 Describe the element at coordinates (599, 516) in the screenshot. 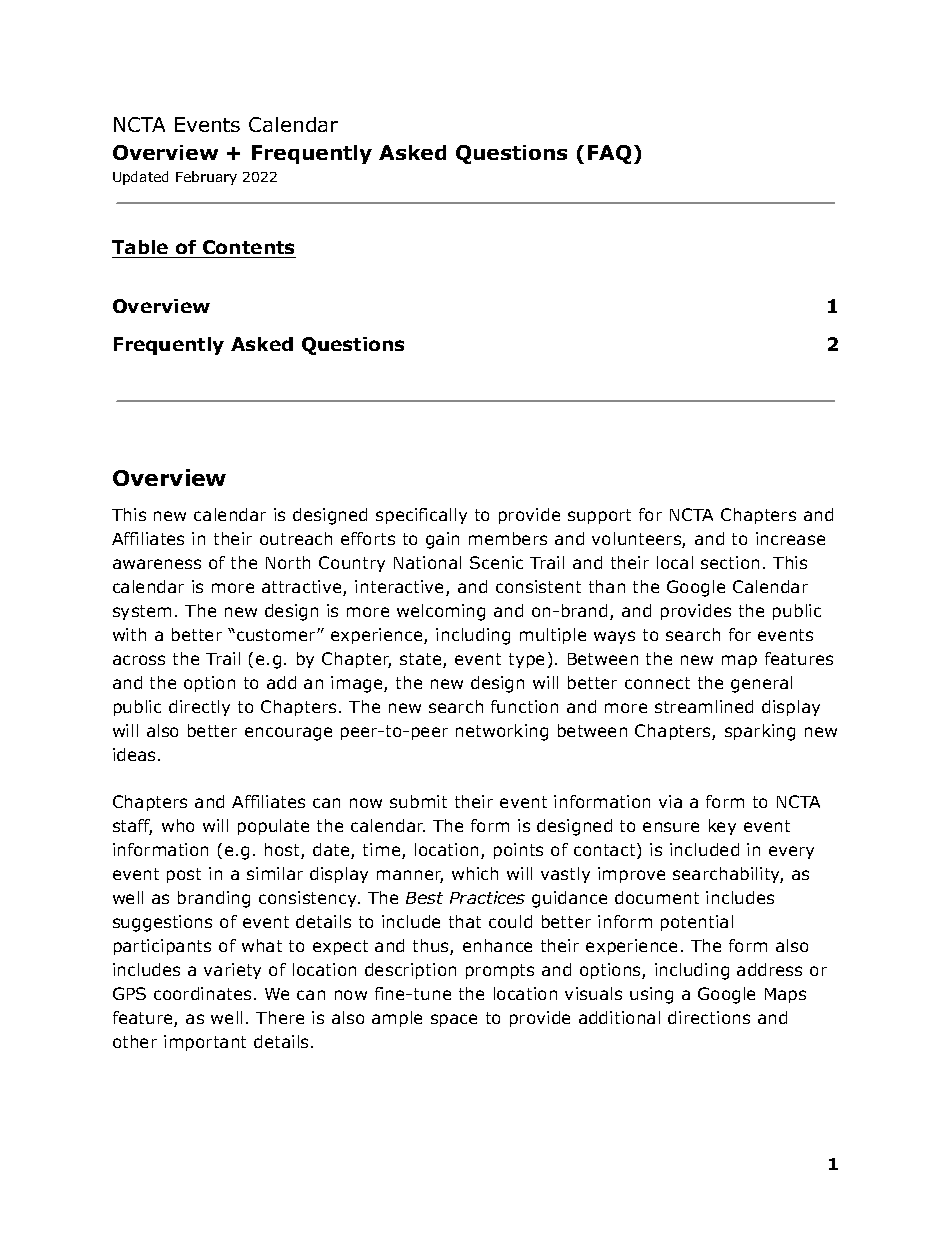

I see `support` at that location.
